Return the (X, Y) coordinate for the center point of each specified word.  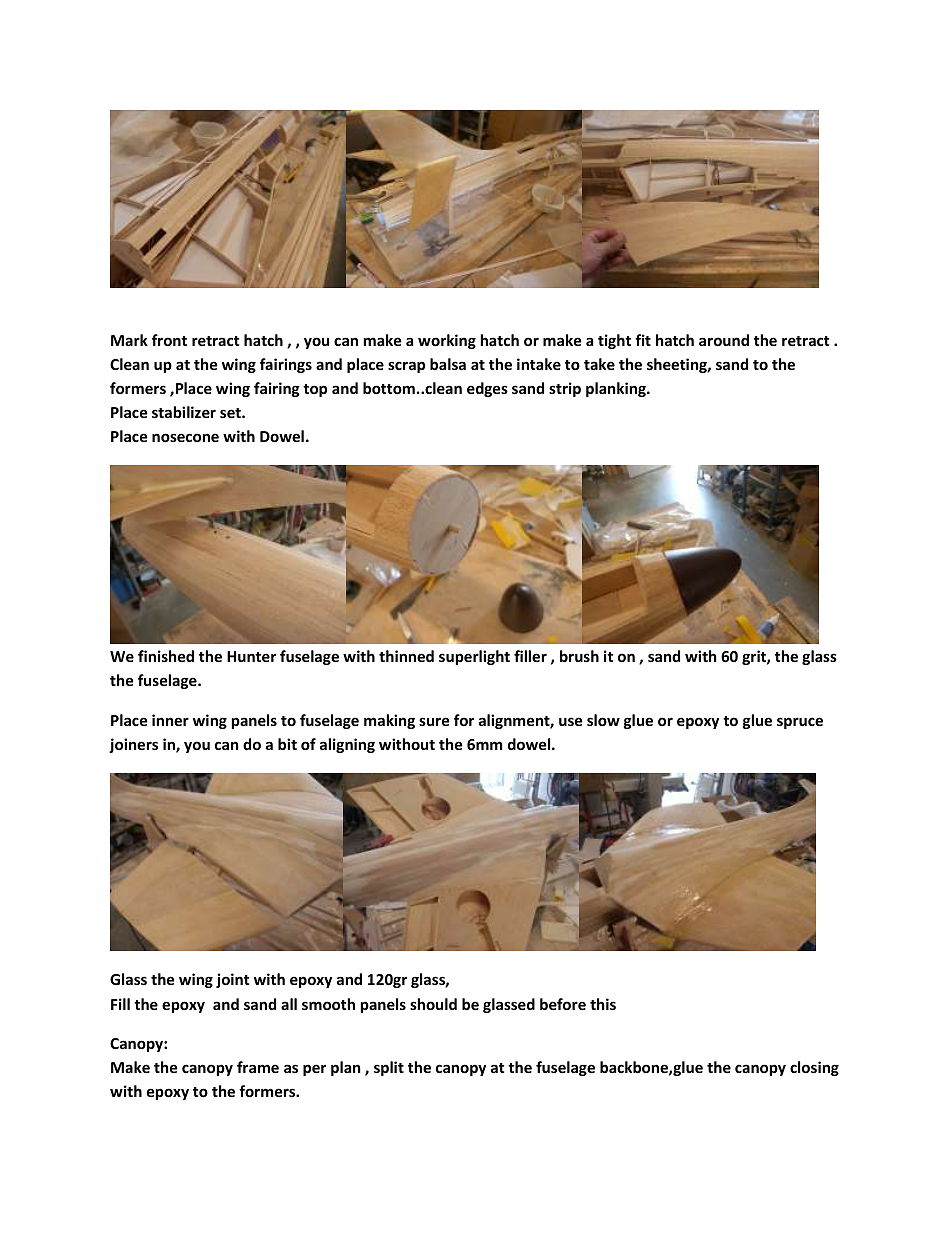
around (724, 340)
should (433, 1004)
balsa (448, 364)
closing (814, 1068)
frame (258, 1067)
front (169, 340)
